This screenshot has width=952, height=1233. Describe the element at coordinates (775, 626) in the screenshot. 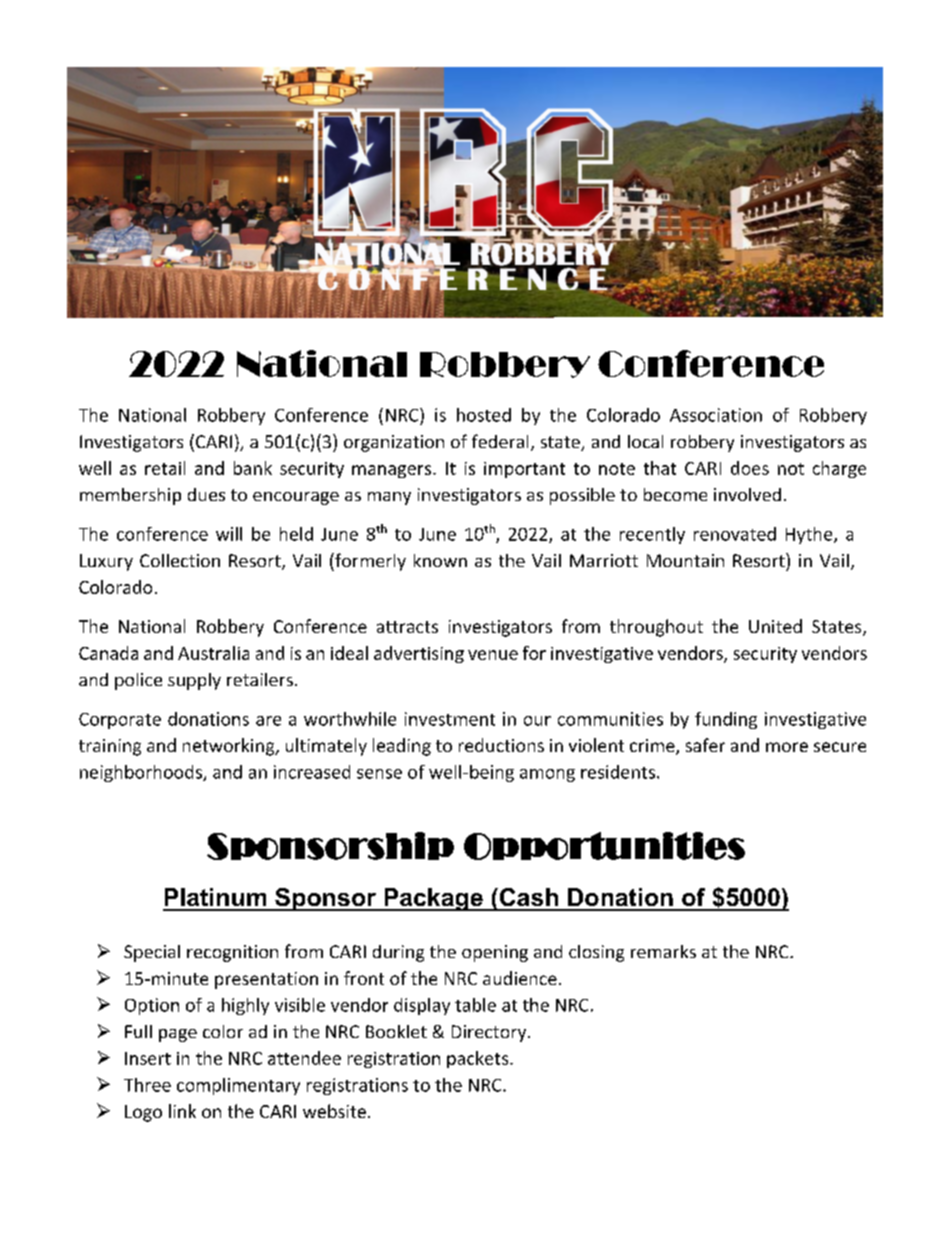

I see `United` at that location.
